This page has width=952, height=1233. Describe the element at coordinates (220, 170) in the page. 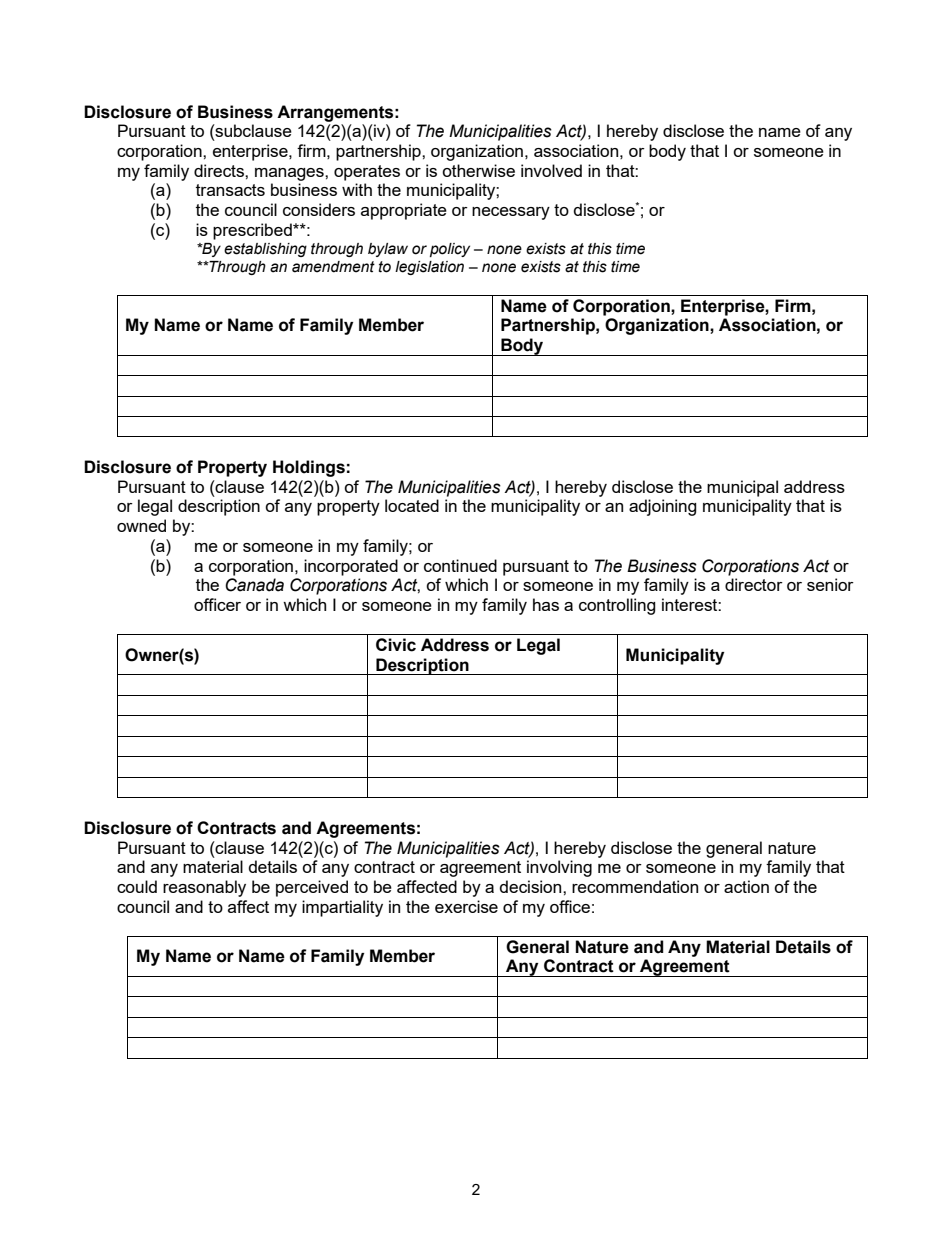

I see `directs` at that location.
